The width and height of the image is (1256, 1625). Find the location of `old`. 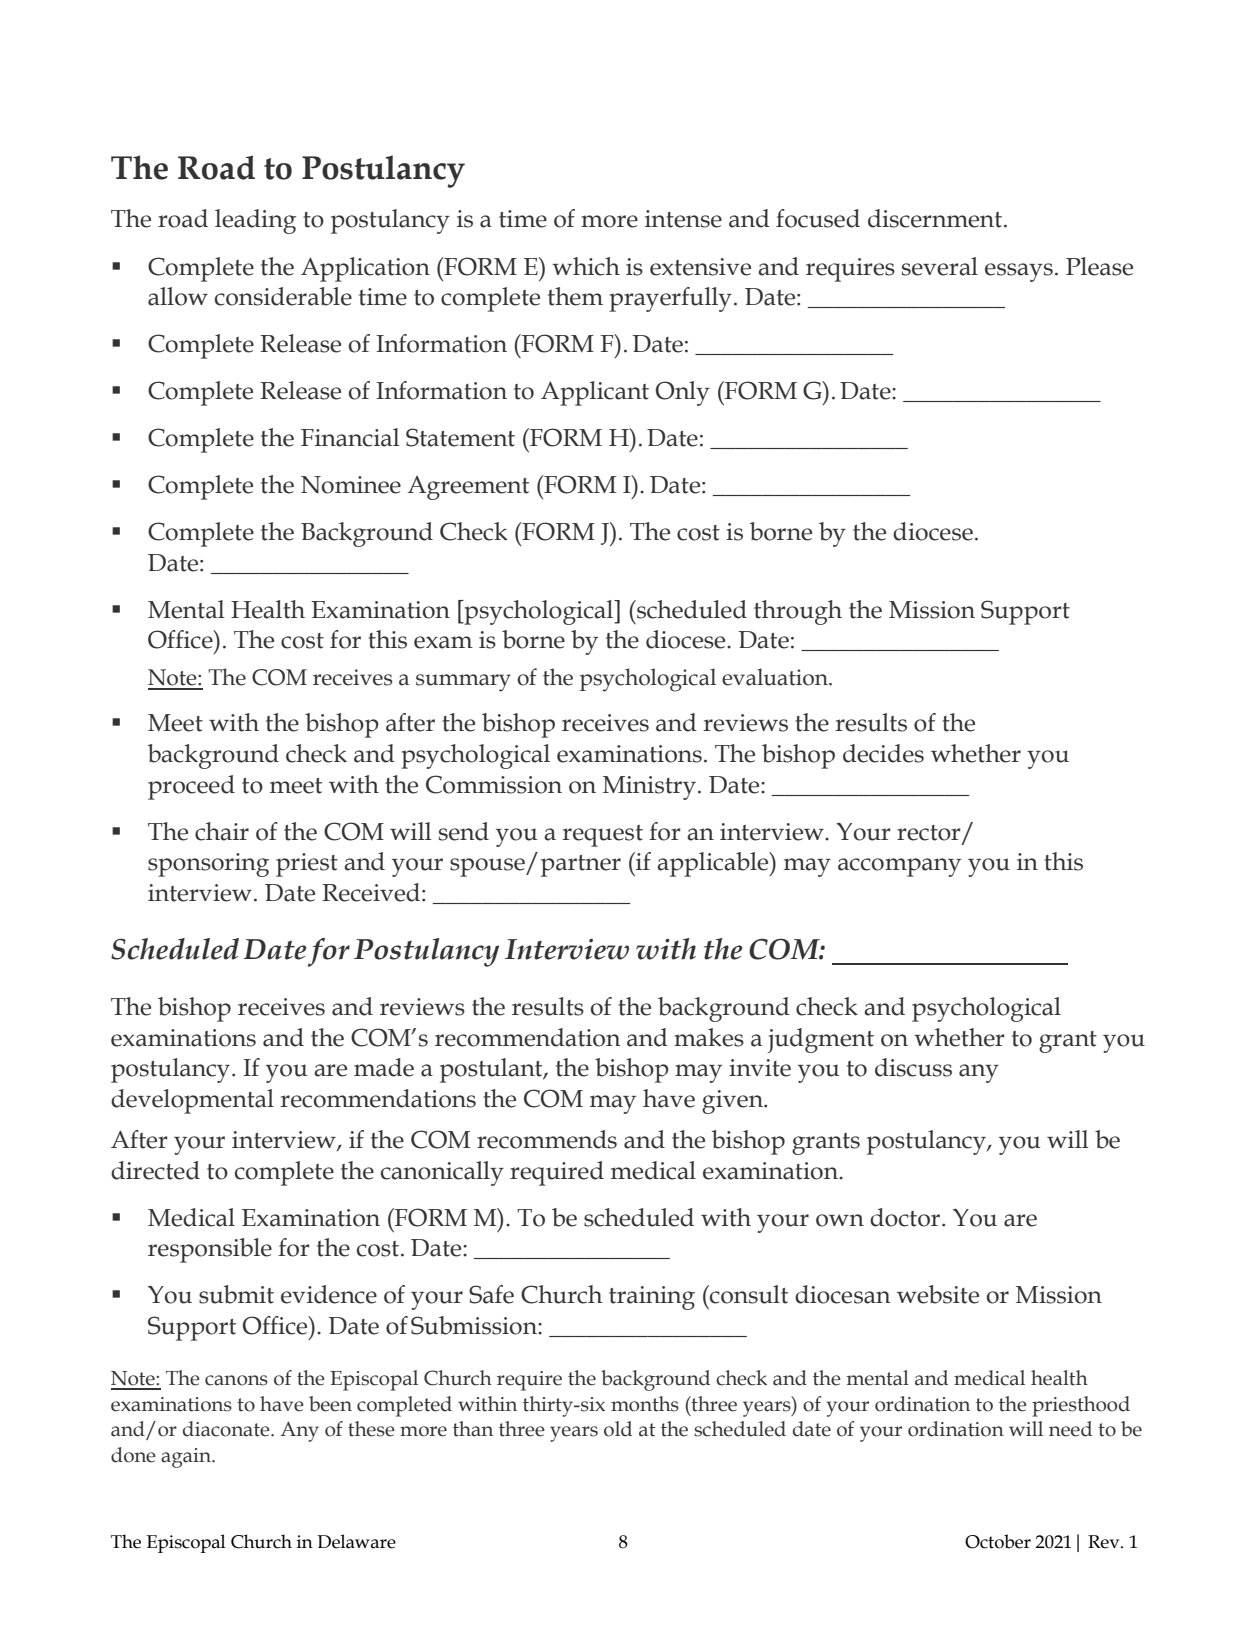

old is located at coordinates (618, 1429).
